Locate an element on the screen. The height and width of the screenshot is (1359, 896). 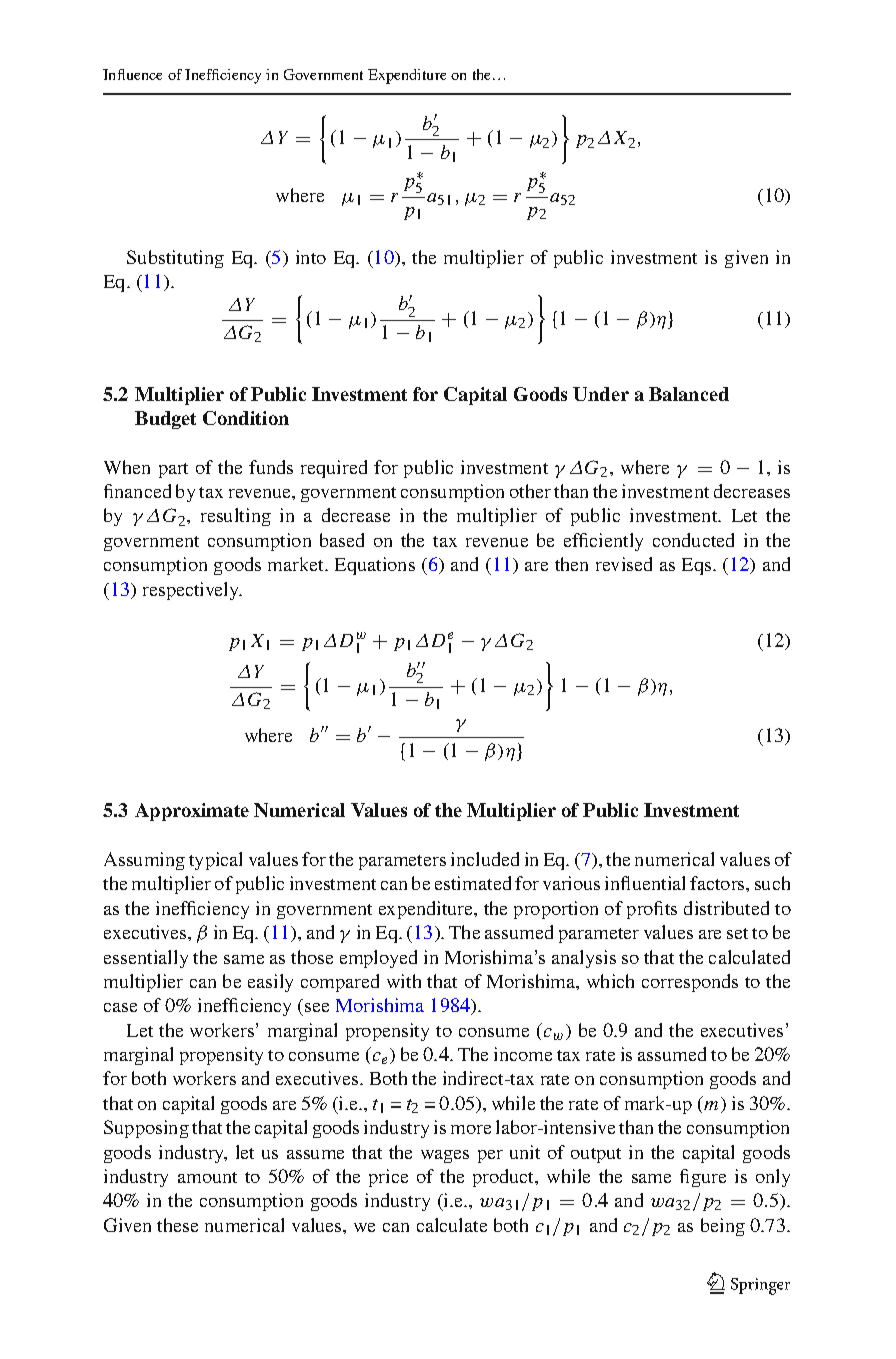
other is located at coordinates (530, 491).
